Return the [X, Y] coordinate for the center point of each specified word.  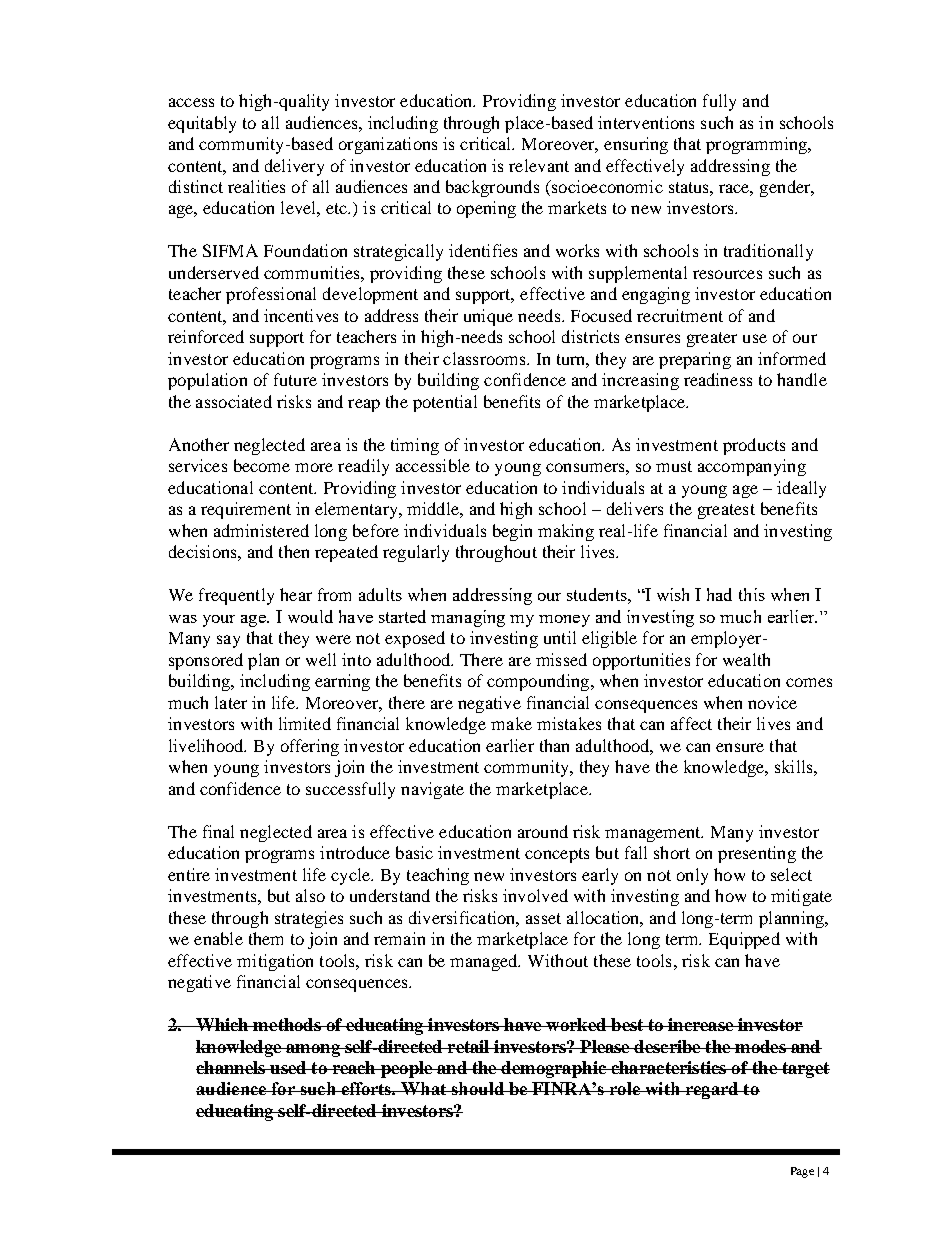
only [692, 876]
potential [445, 403]
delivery [294, 167]
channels [231, 1067]
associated [234, 401]
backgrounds [492, 188]
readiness [718, 379]
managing [468, 618]
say [228, 641]
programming [757, 145]
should [477, 1088]
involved [535, 895]
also [310, 895]
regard [712, 1090]
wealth [746, 659]
